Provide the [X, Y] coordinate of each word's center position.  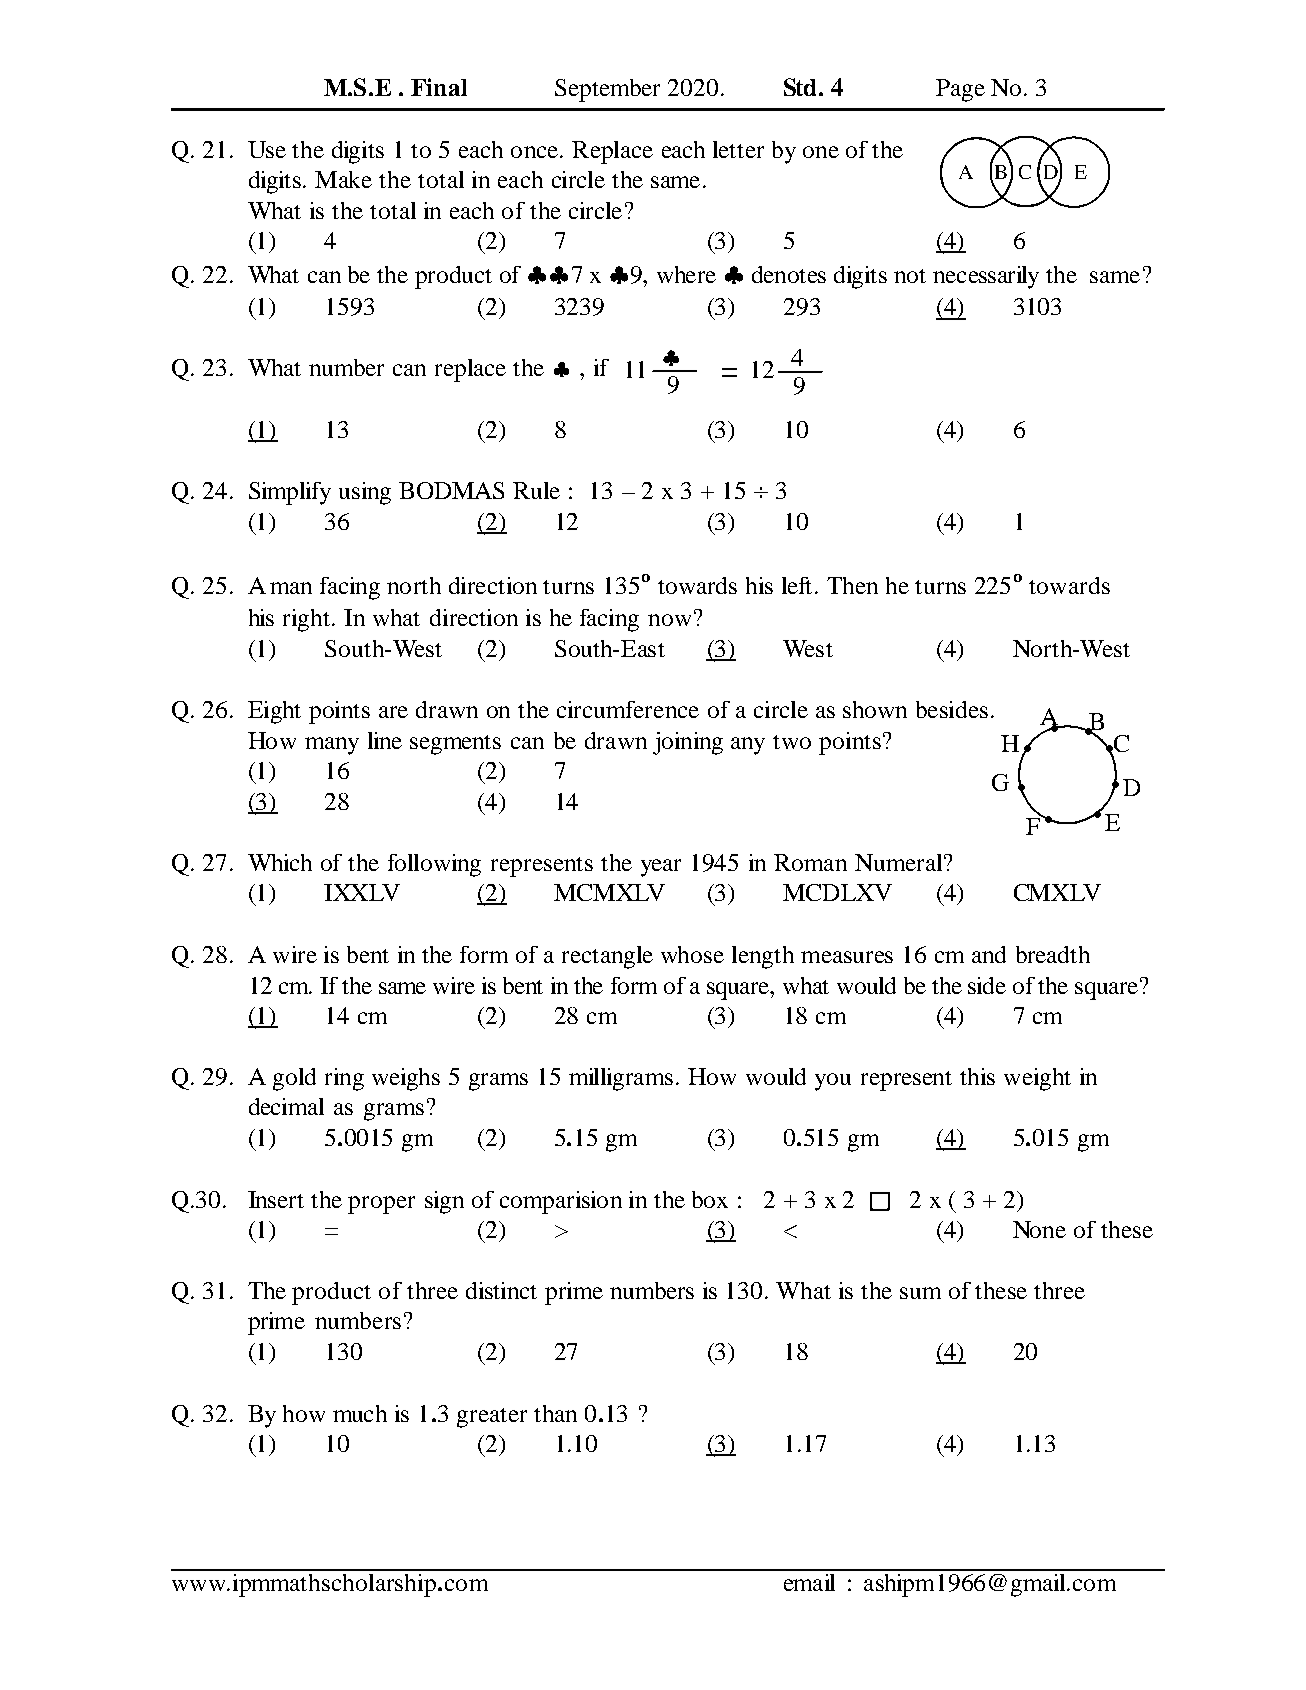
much [360, 1413]
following [434, 865]
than [555, 1413]
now [669, 620]
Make [343, 179]
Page [960, 90]
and [989, 954]
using [365, 493]
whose [692, 954]
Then [852, 585]
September [607, 90]
